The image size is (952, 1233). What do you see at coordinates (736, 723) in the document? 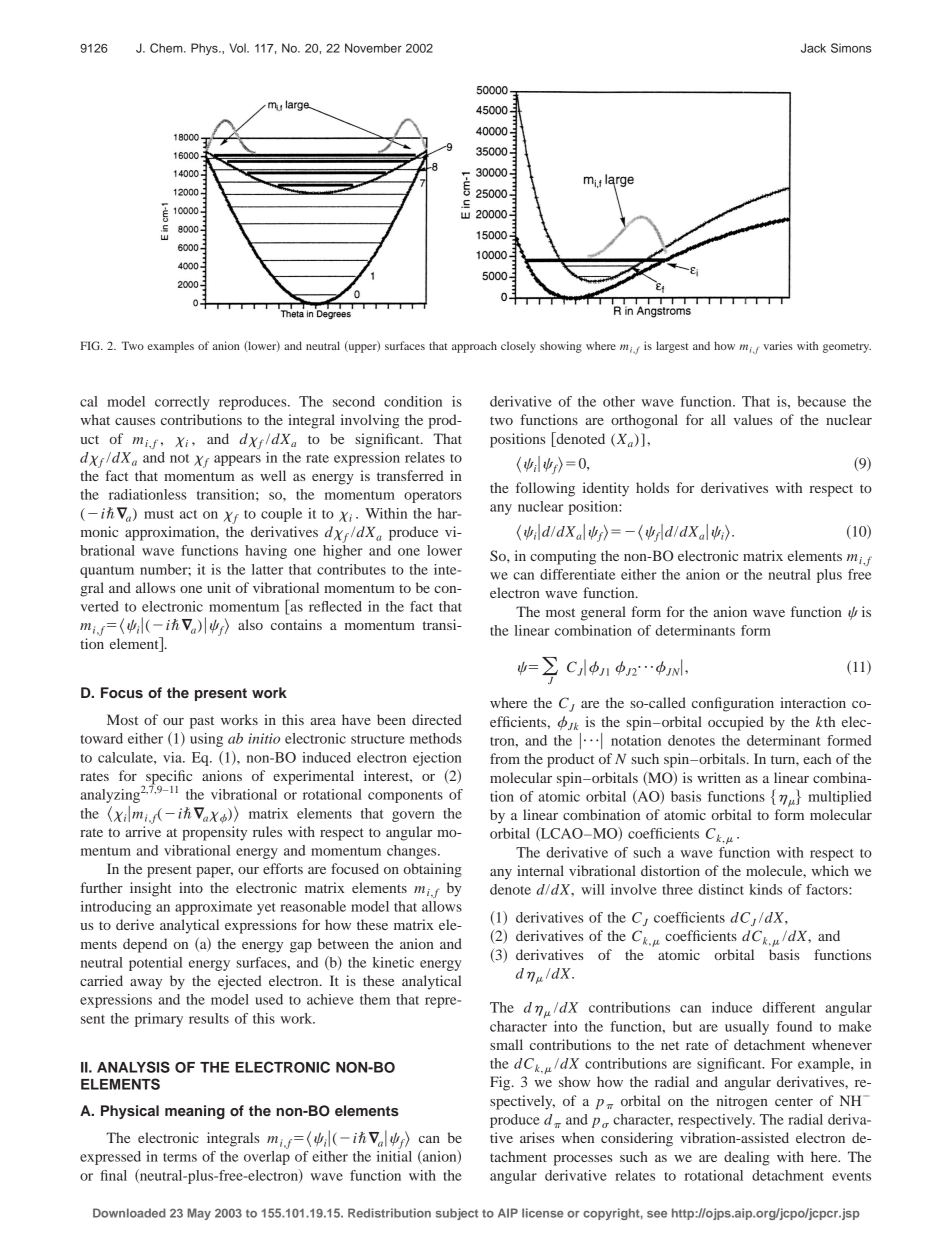
I see `occupied` at bounding box center [736, 723].
